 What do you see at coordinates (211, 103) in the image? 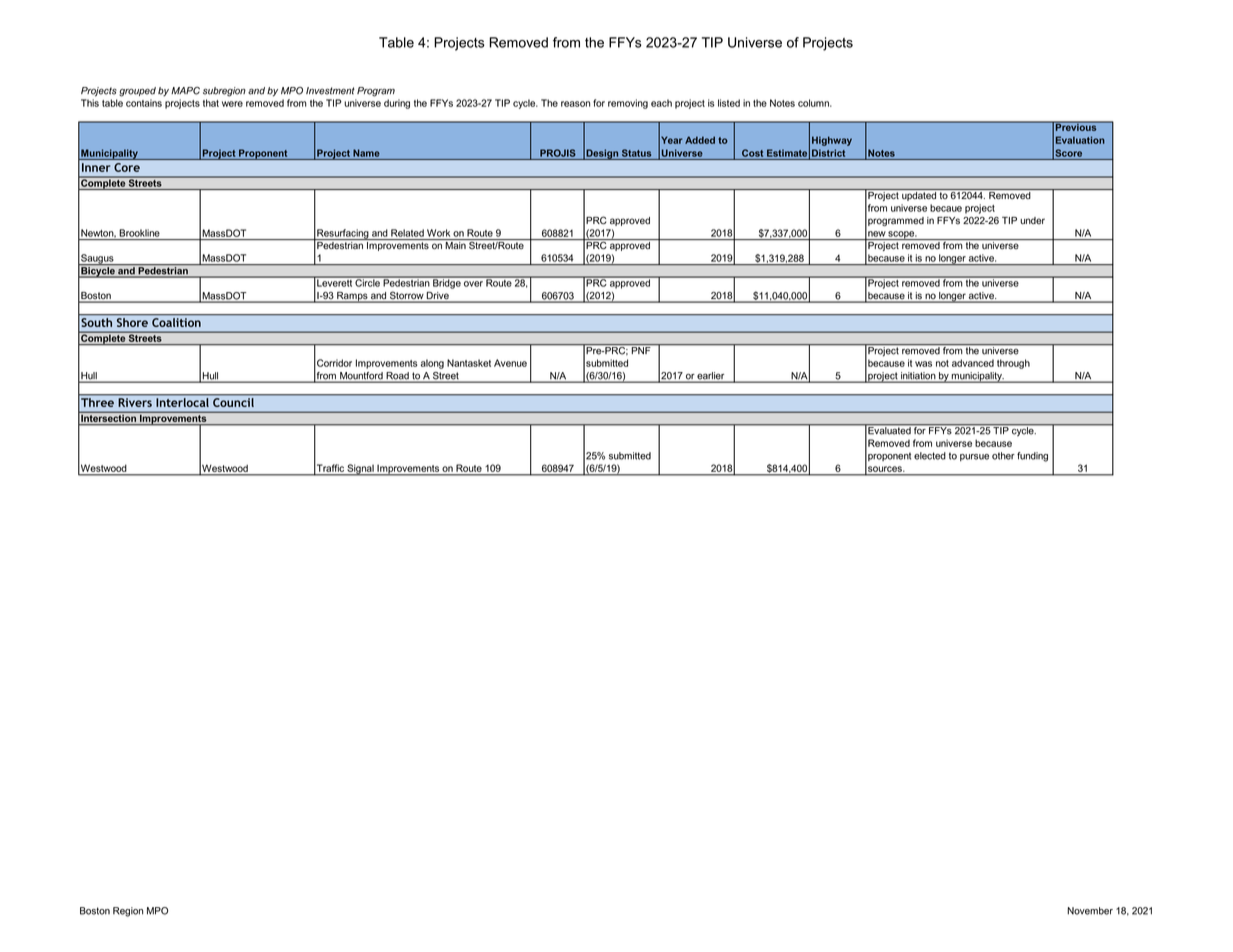
I see `that` at bounding box center [211, 103].
